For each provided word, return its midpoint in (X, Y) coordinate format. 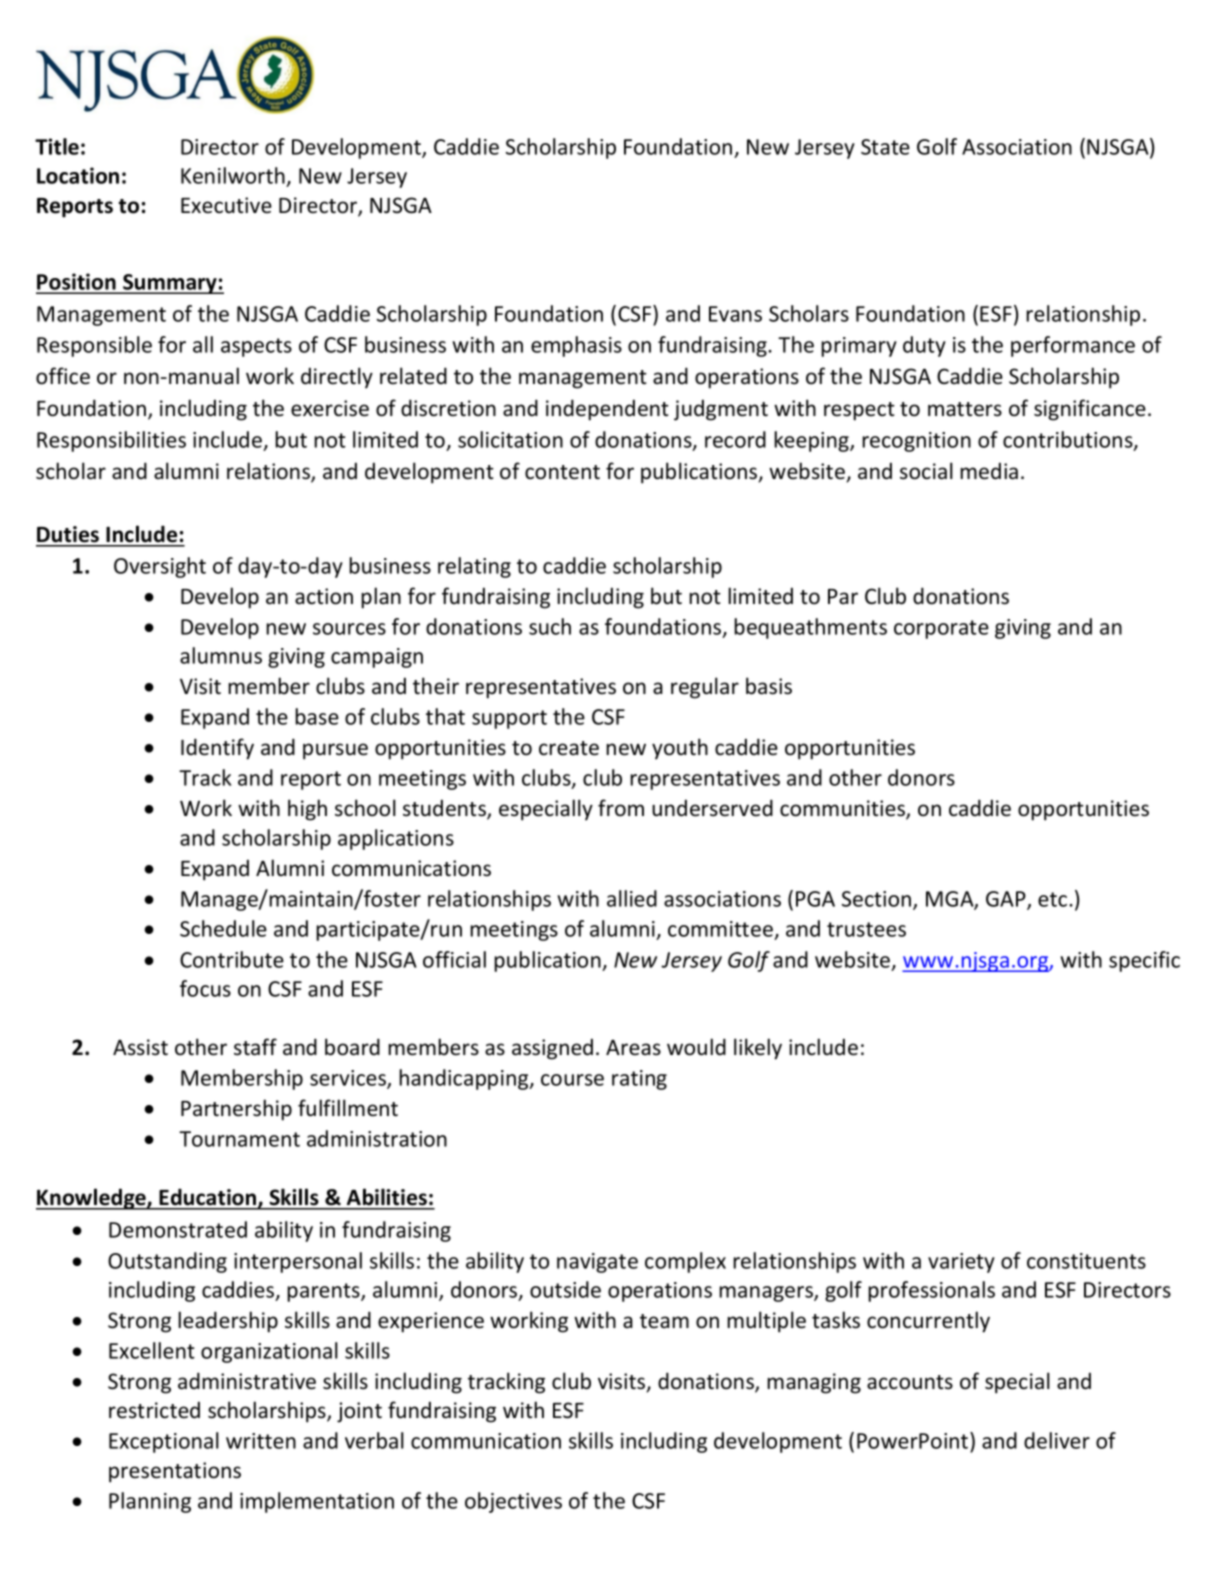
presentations (175, 1472)
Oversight (160, 567)
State (885, 147)
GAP (1007, 900)
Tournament (239, 1139)
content (562, 472)
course (572, 1080)
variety (961, 1263)
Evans (735, 314)
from (621, 808)
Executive (226, 205)
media (989, 471)
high (307, 810)
